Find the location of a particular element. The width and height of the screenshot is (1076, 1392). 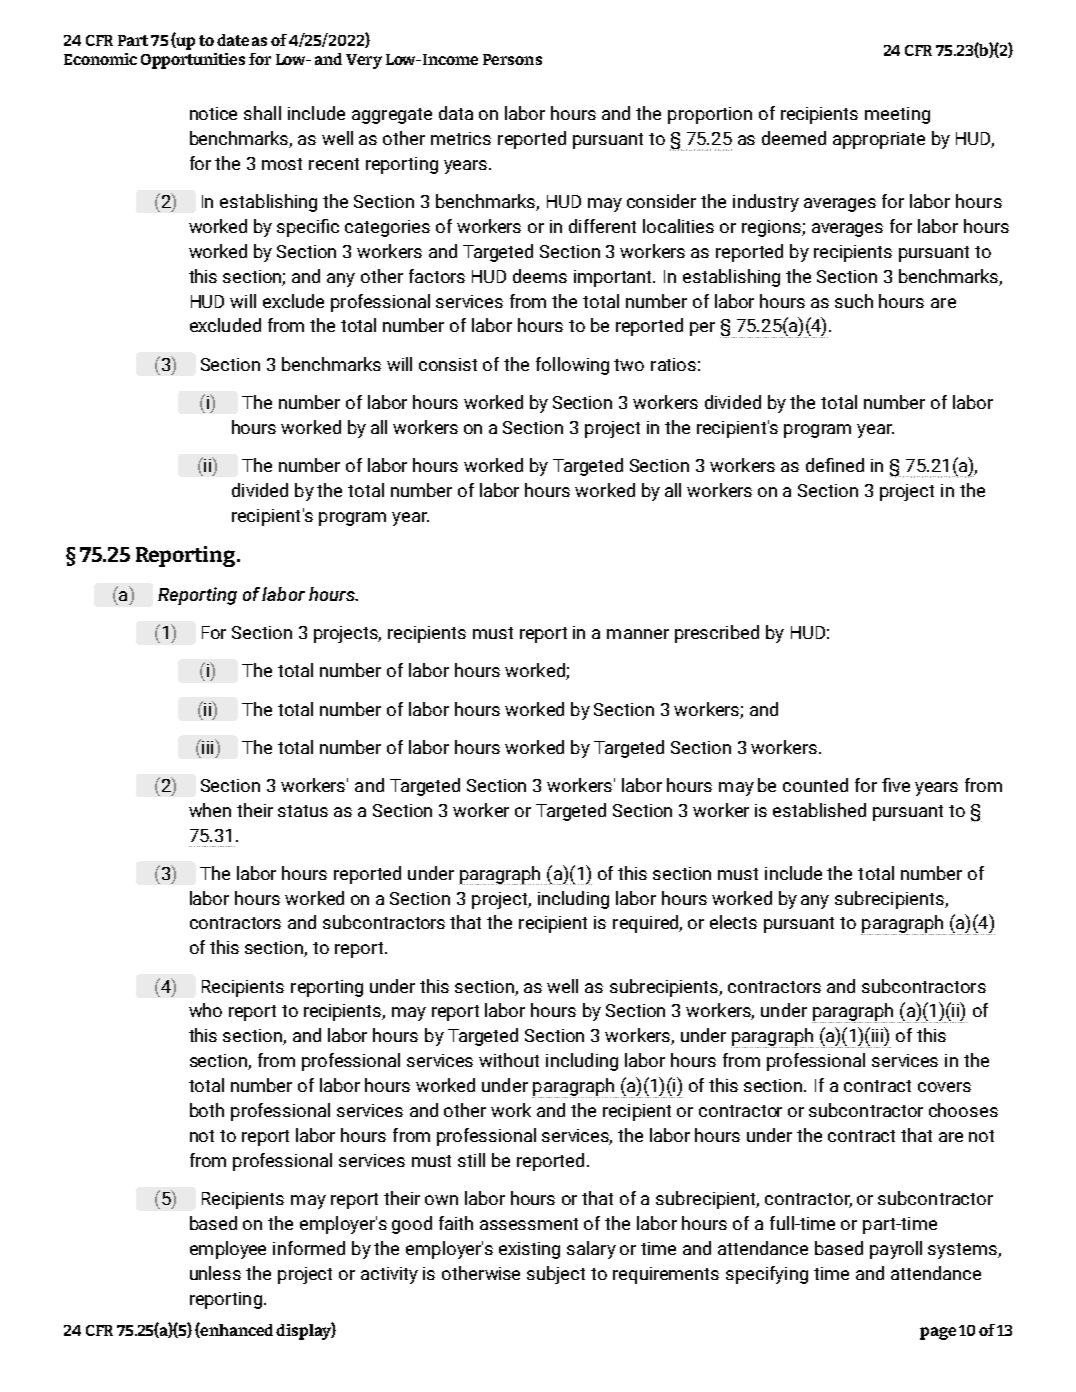

five is located at coordinates (896, 785).
